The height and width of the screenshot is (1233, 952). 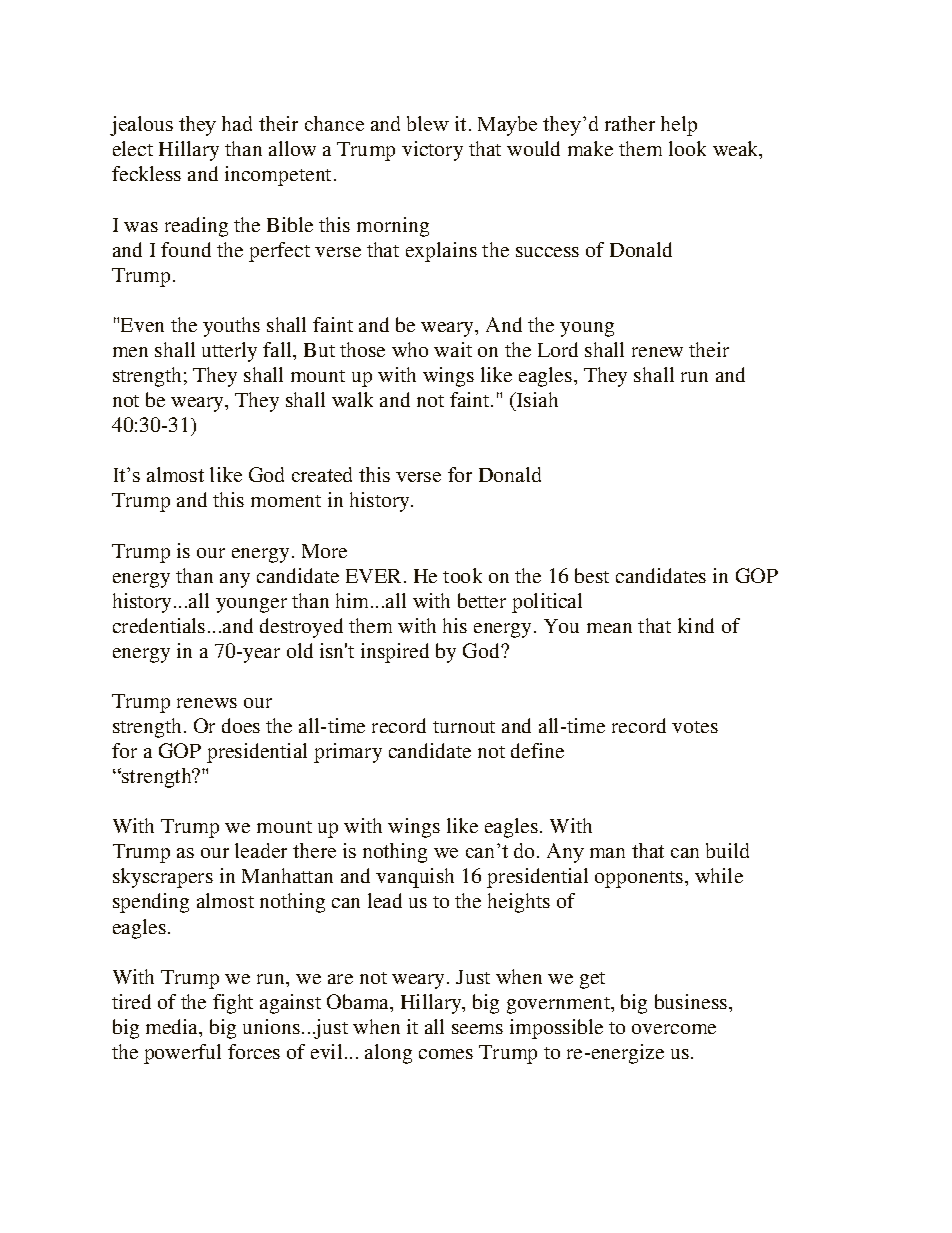 I want to click on victory, so click(x=432, y=151).
